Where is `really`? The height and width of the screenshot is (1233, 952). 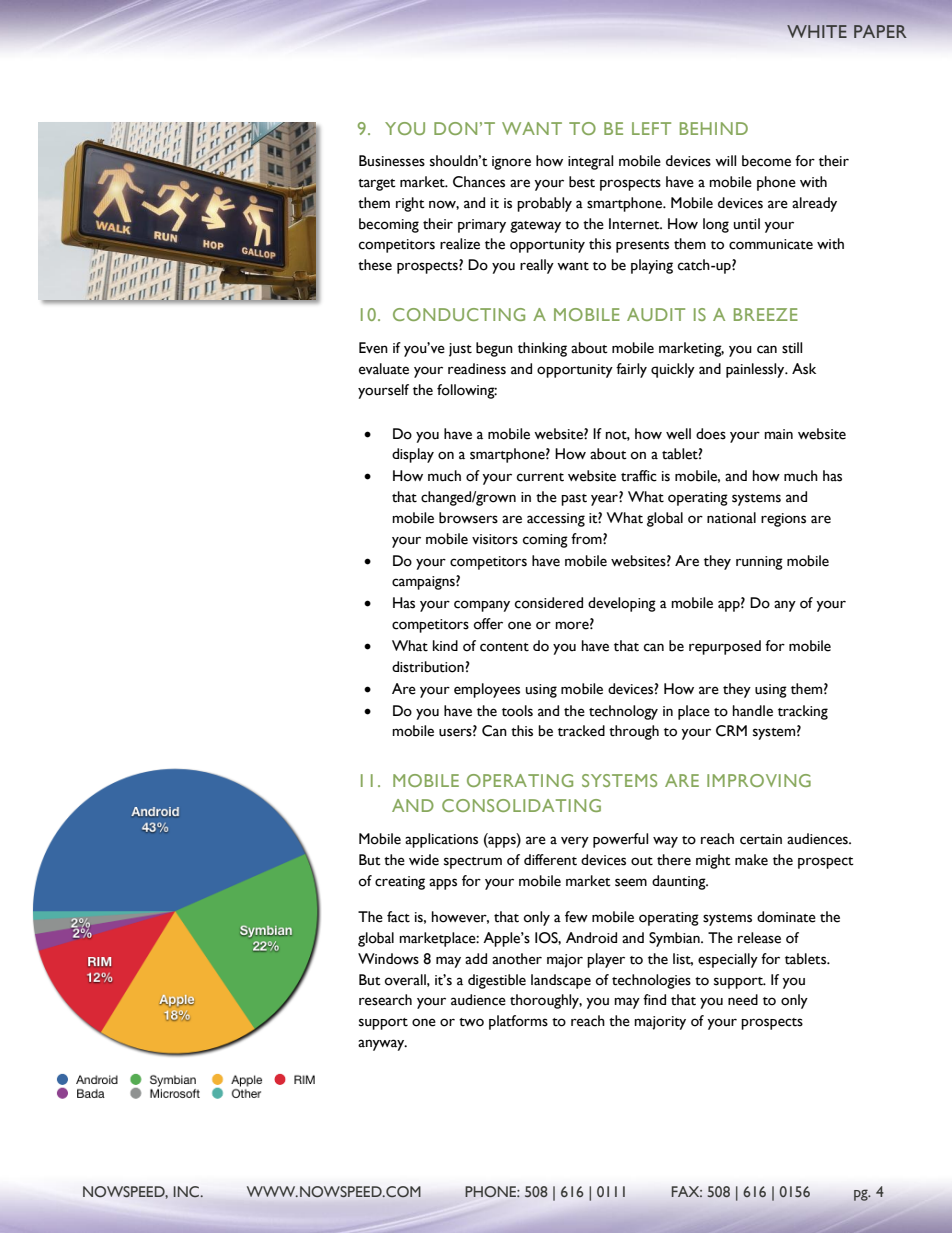
really is located at coordinates (537, 266).
